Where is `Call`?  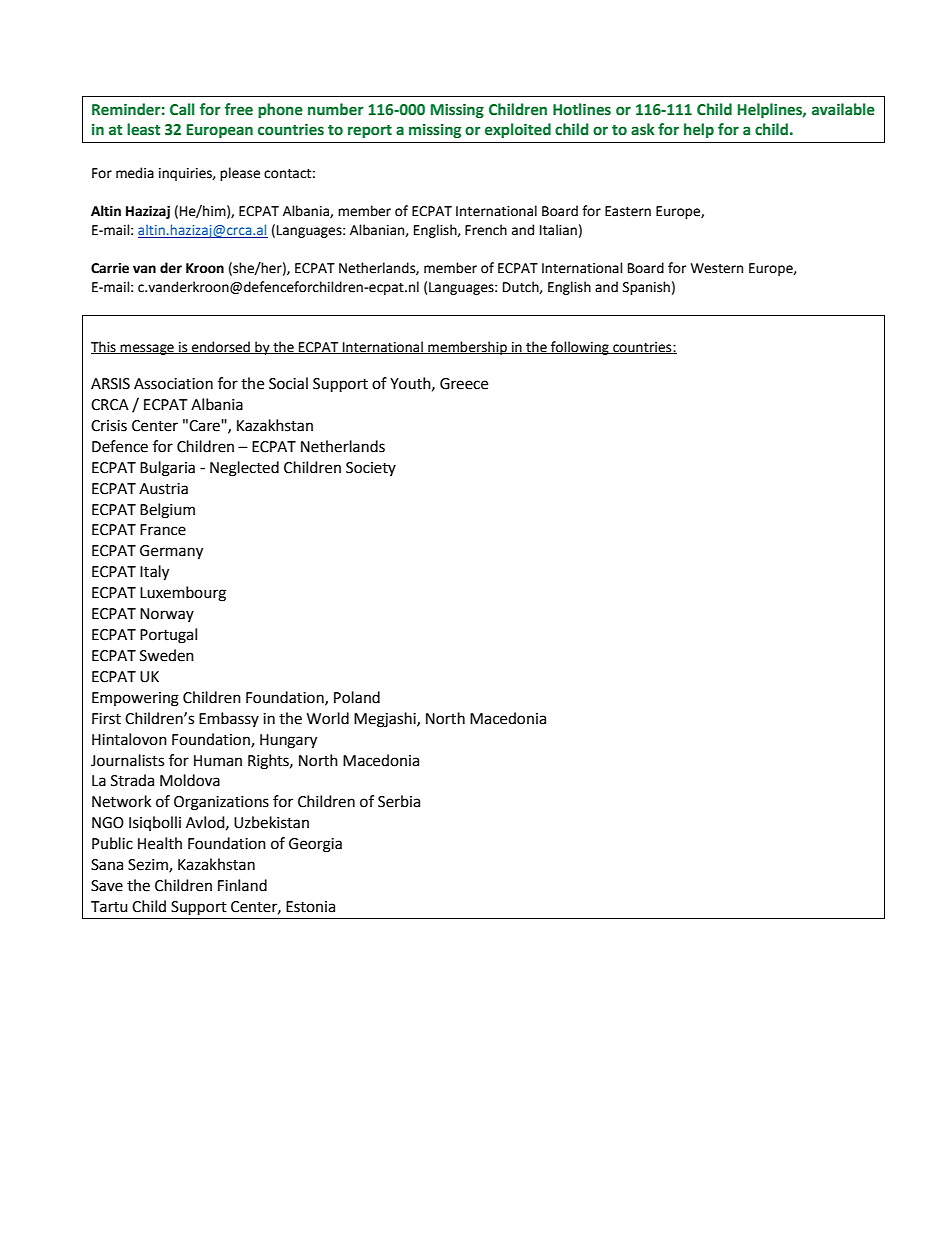
Call is located at coordinates (182, 109).
